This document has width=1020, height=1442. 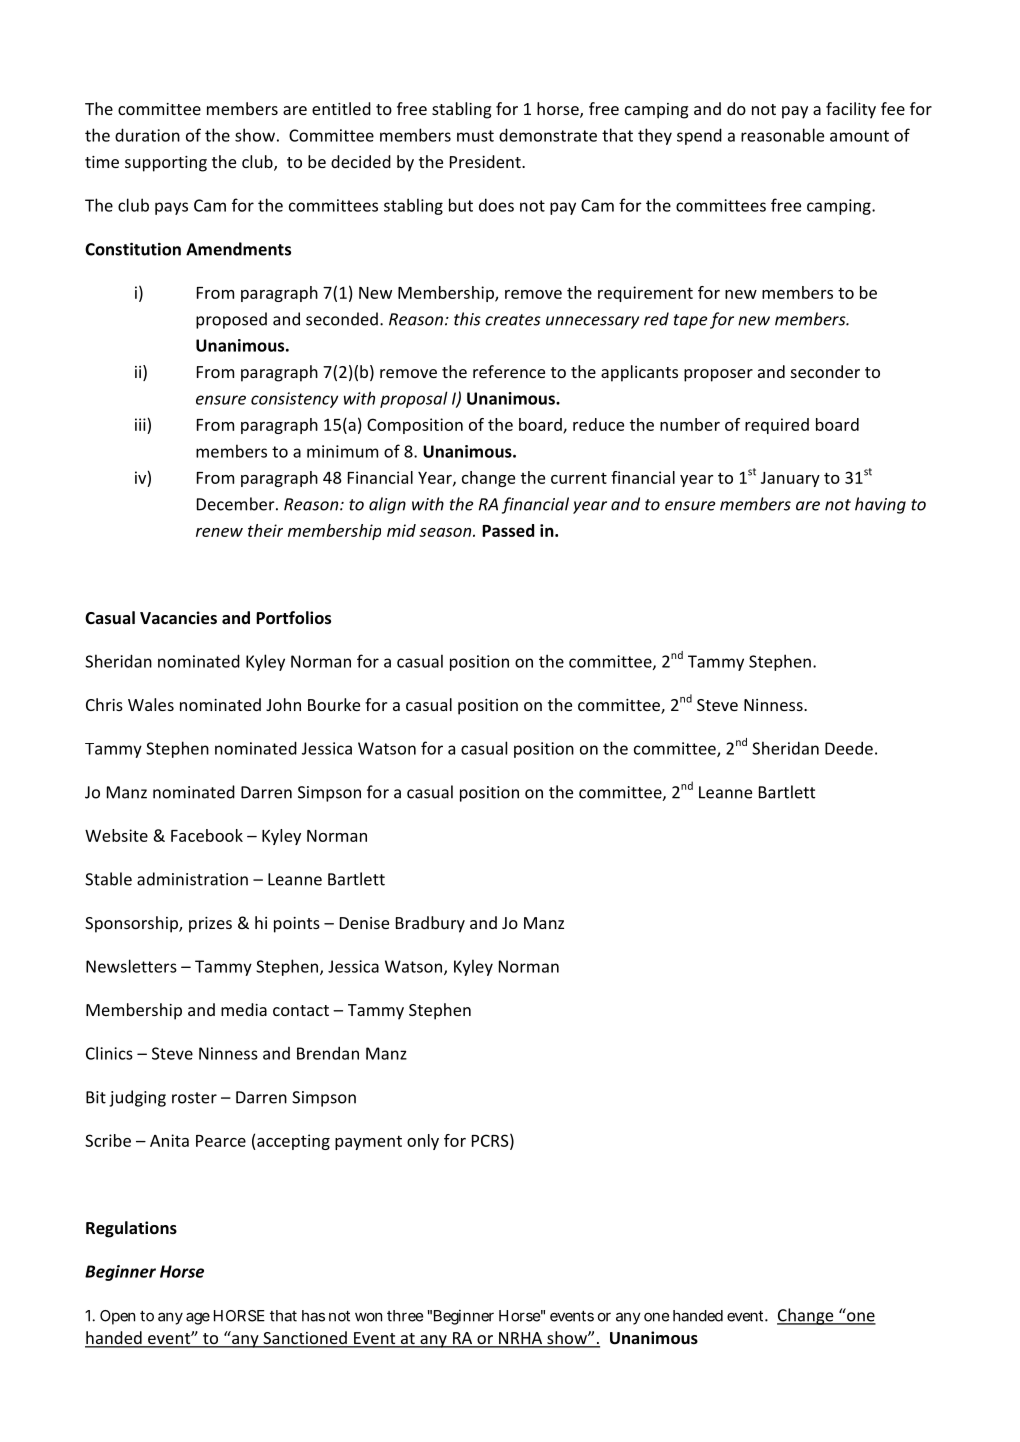 What do you see at coordinates (486, 161) in the document?
I see `President` at bounding box center [486, 161].
